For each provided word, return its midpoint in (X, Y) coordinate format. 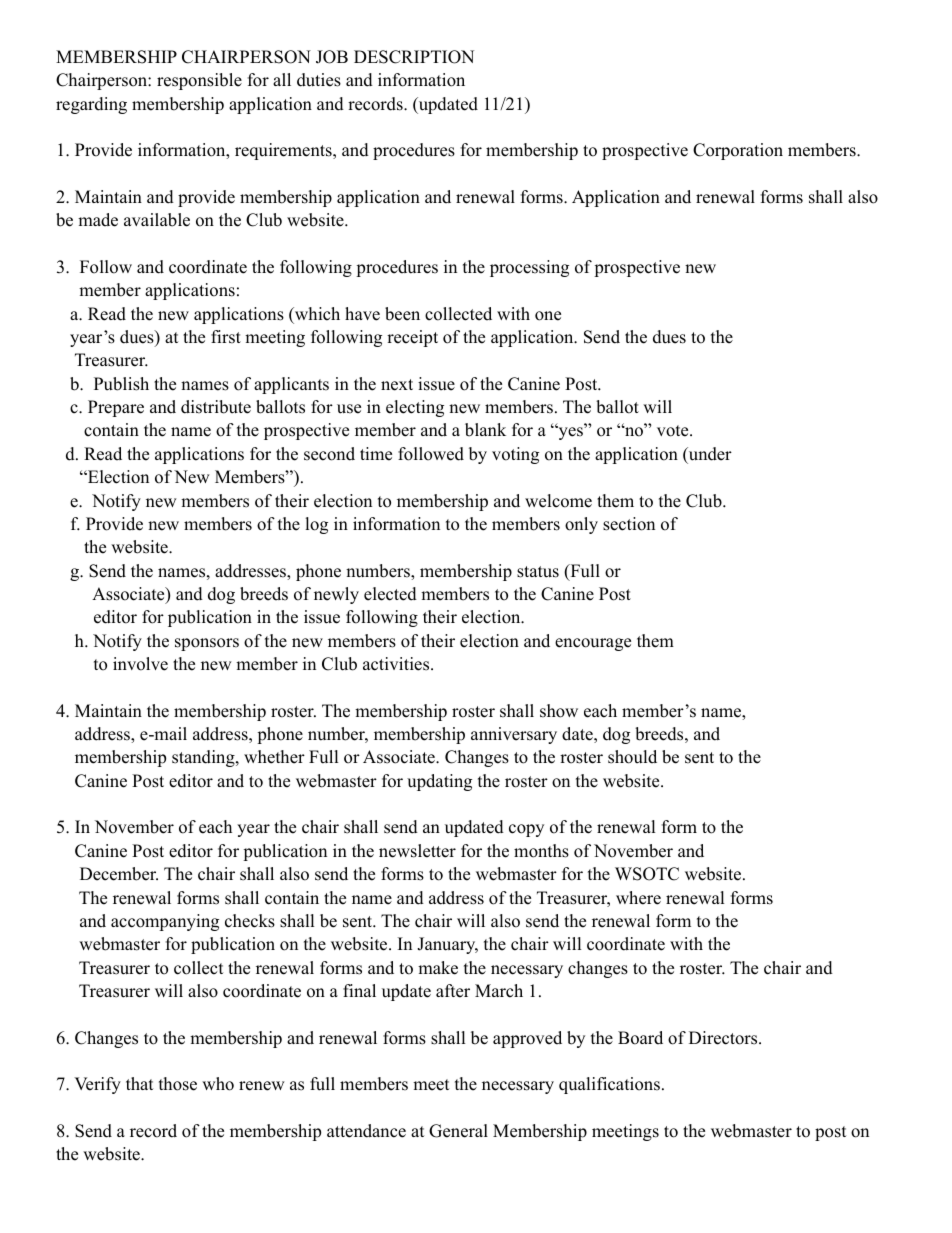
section (629, 524)
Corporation (738, 151)
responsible (199, 81)
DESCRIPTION (414, 57)
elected (390, 594)
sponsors (207, 644)
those (178, 1084)
